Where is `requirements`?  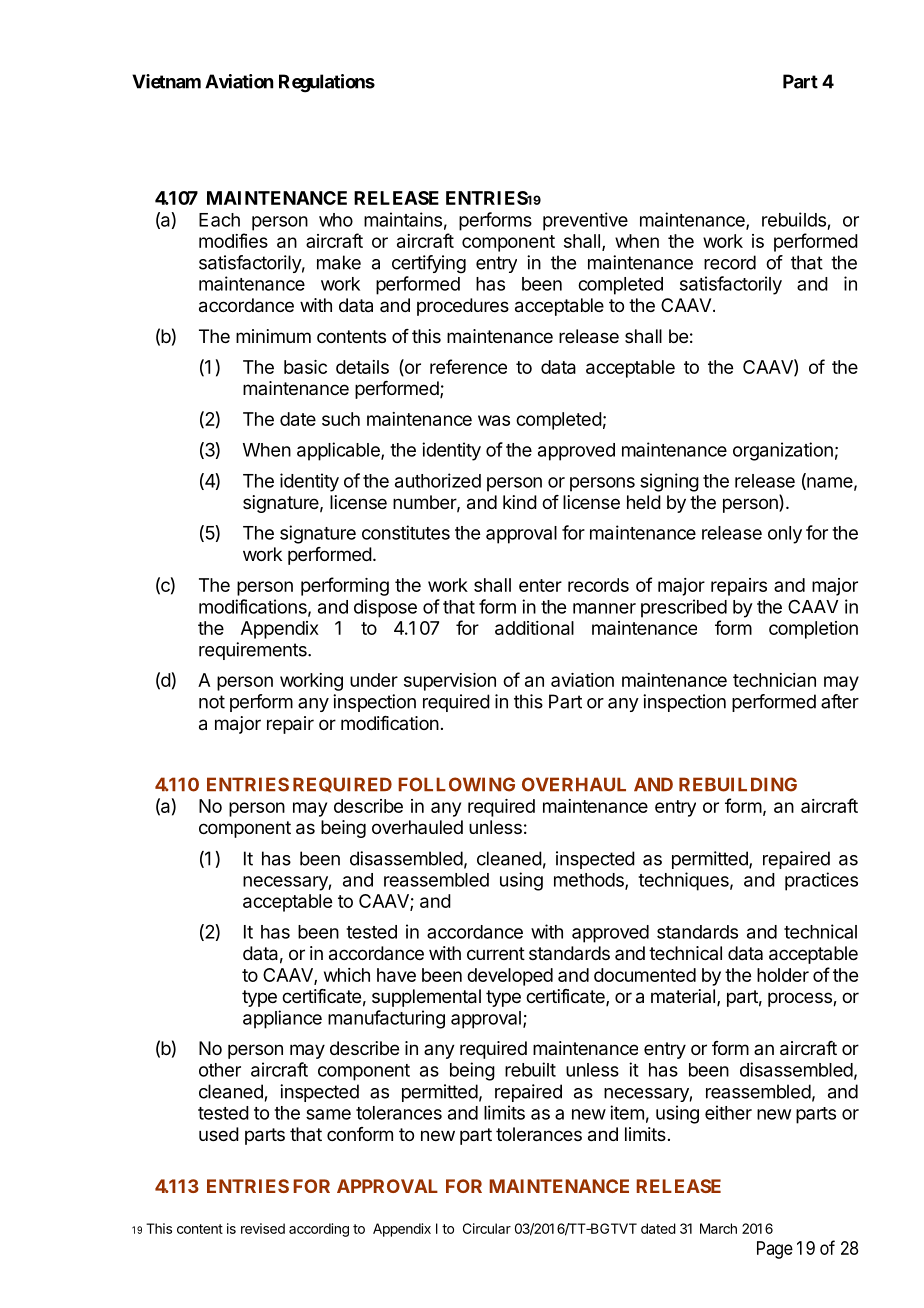
requirements is located at coordinates (254, 651).
